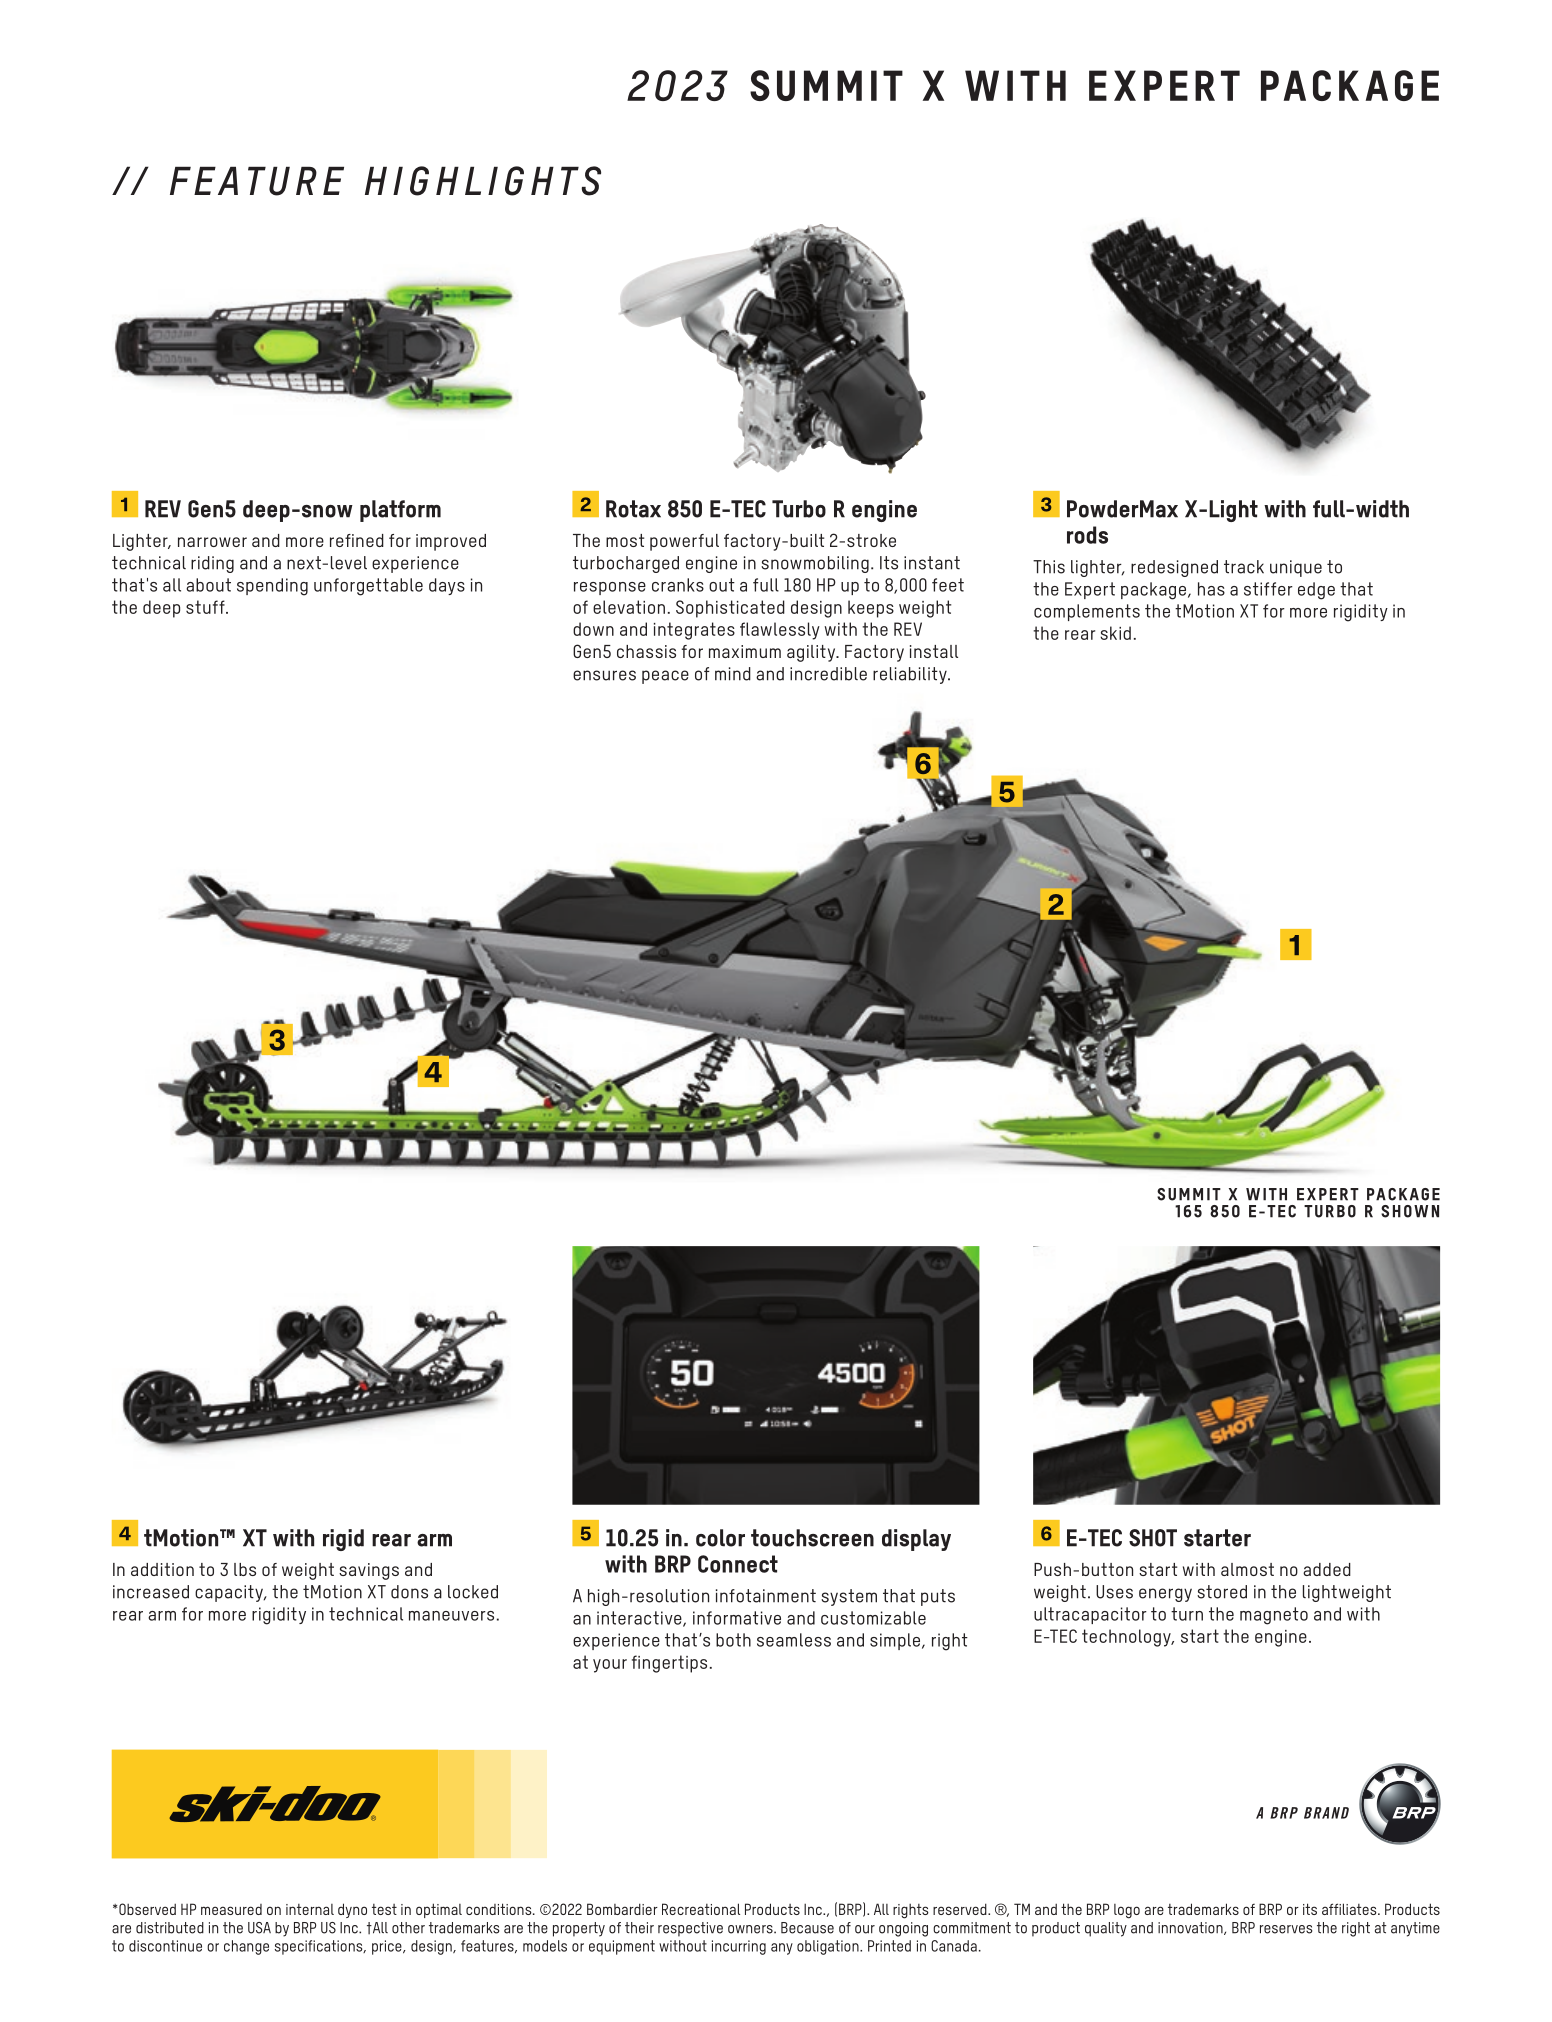  Describe the element at coordinates (807, 1928) in the screenshot. I see `Because` at that location.
